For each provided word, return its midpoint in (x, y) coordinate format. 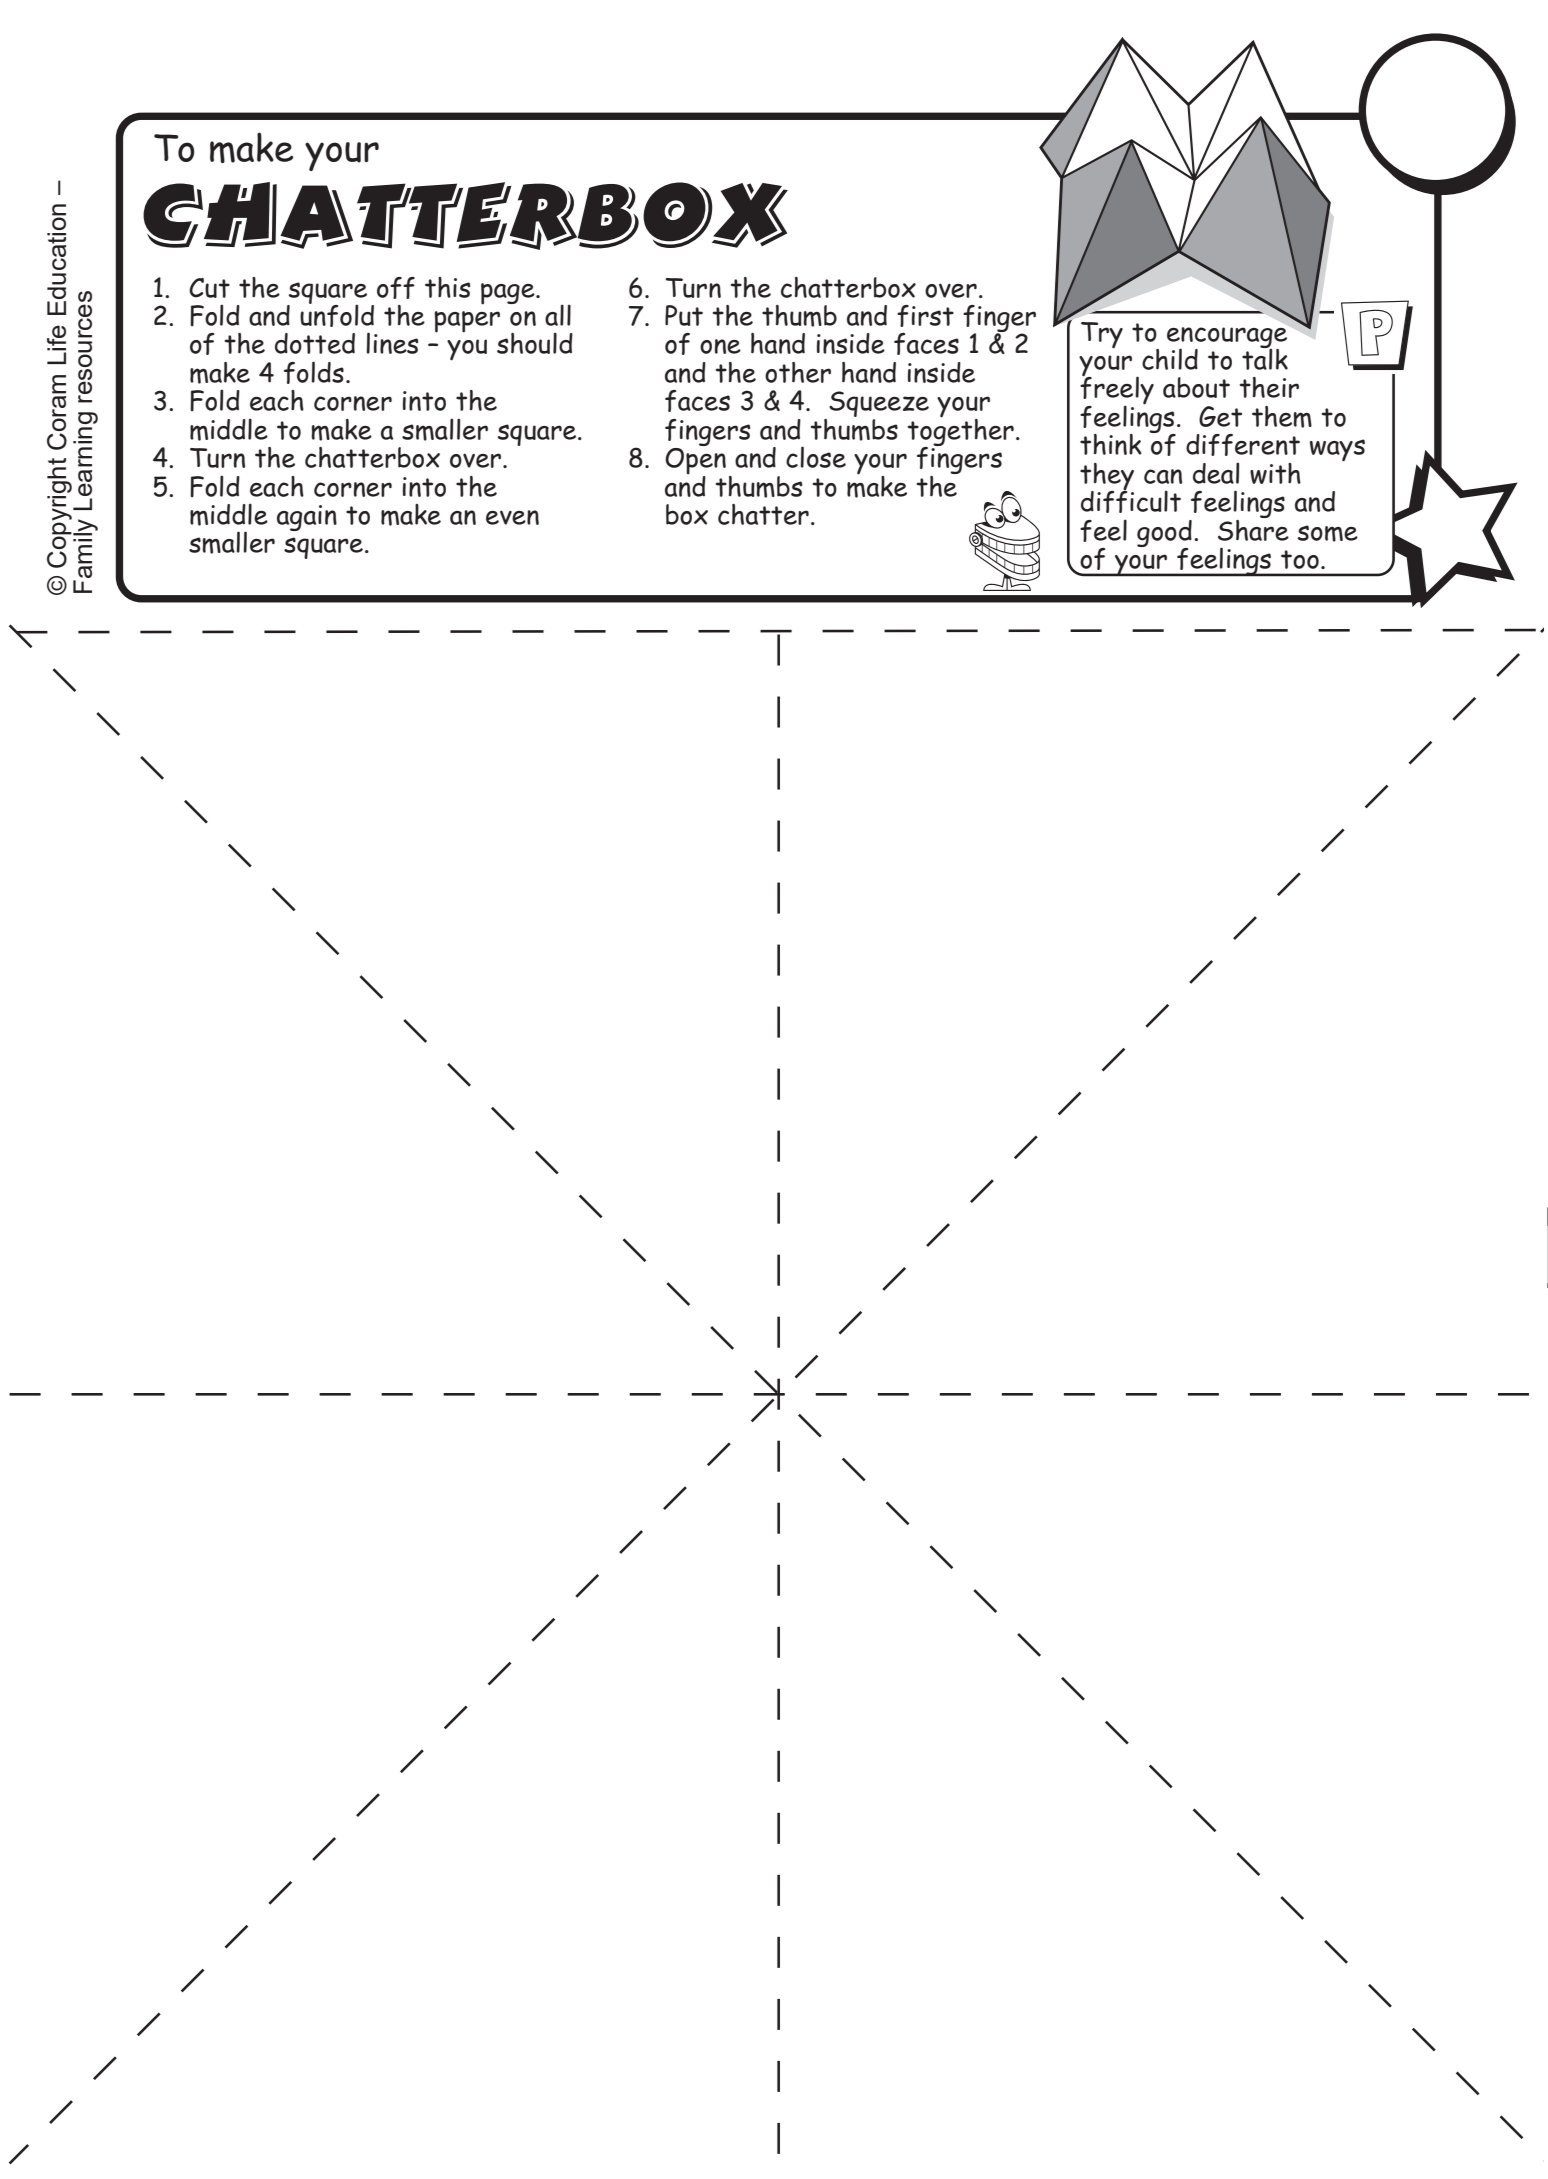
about (1196, 387)
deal (1216, 473)
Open (695, 462)
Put (684, 315)
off (396, 288)
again (307, 518)
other (798, 372)
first (925, 316)
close (816, 457)
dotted (315, 343)
